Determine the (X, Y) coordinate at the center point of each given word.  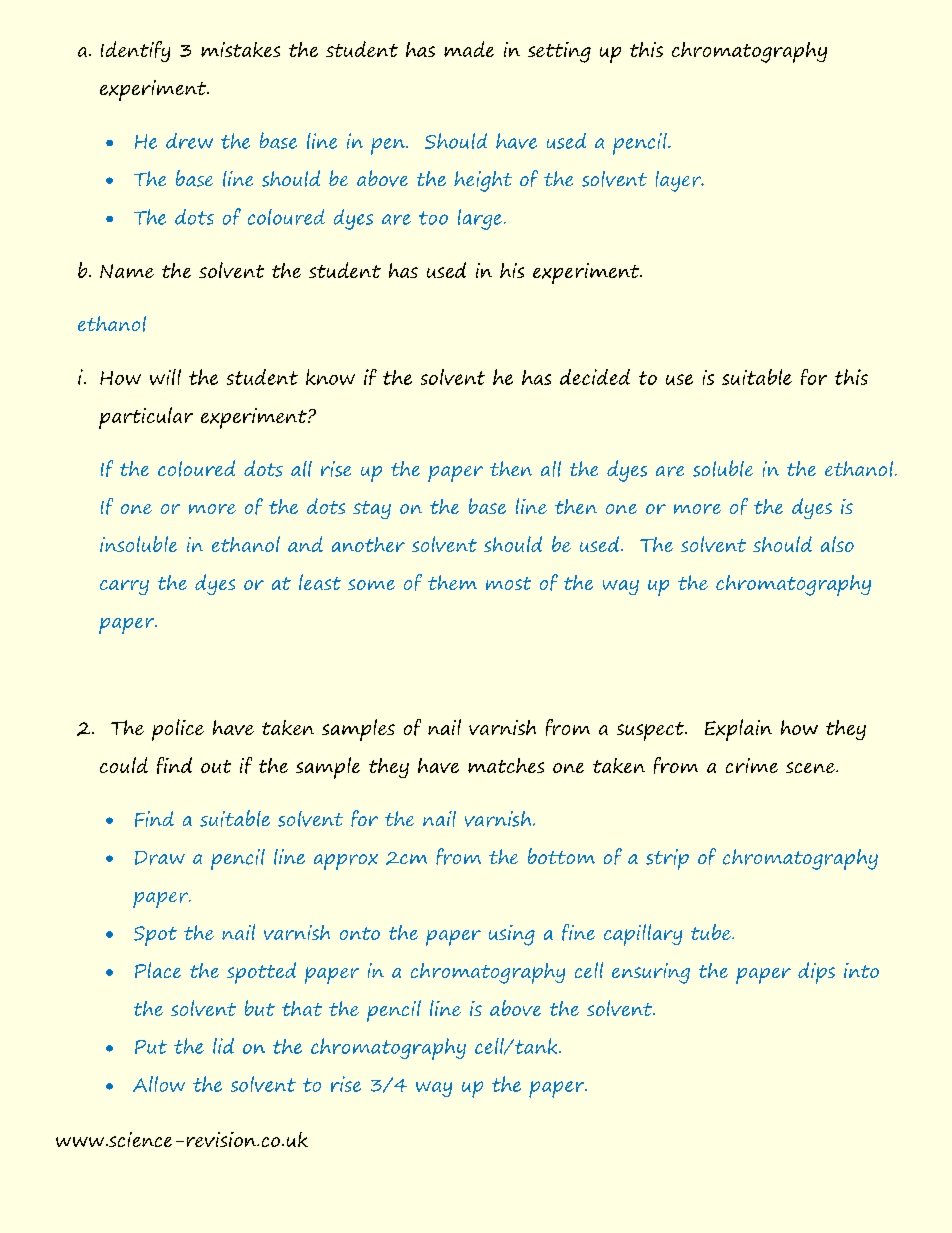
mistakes (240, 49)
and (305, 544)
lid (223, 1046)
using (512, 935)
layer (680, 181)
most (508, 583)
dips (816, 973)
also (837, 544)
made (469, 49)
